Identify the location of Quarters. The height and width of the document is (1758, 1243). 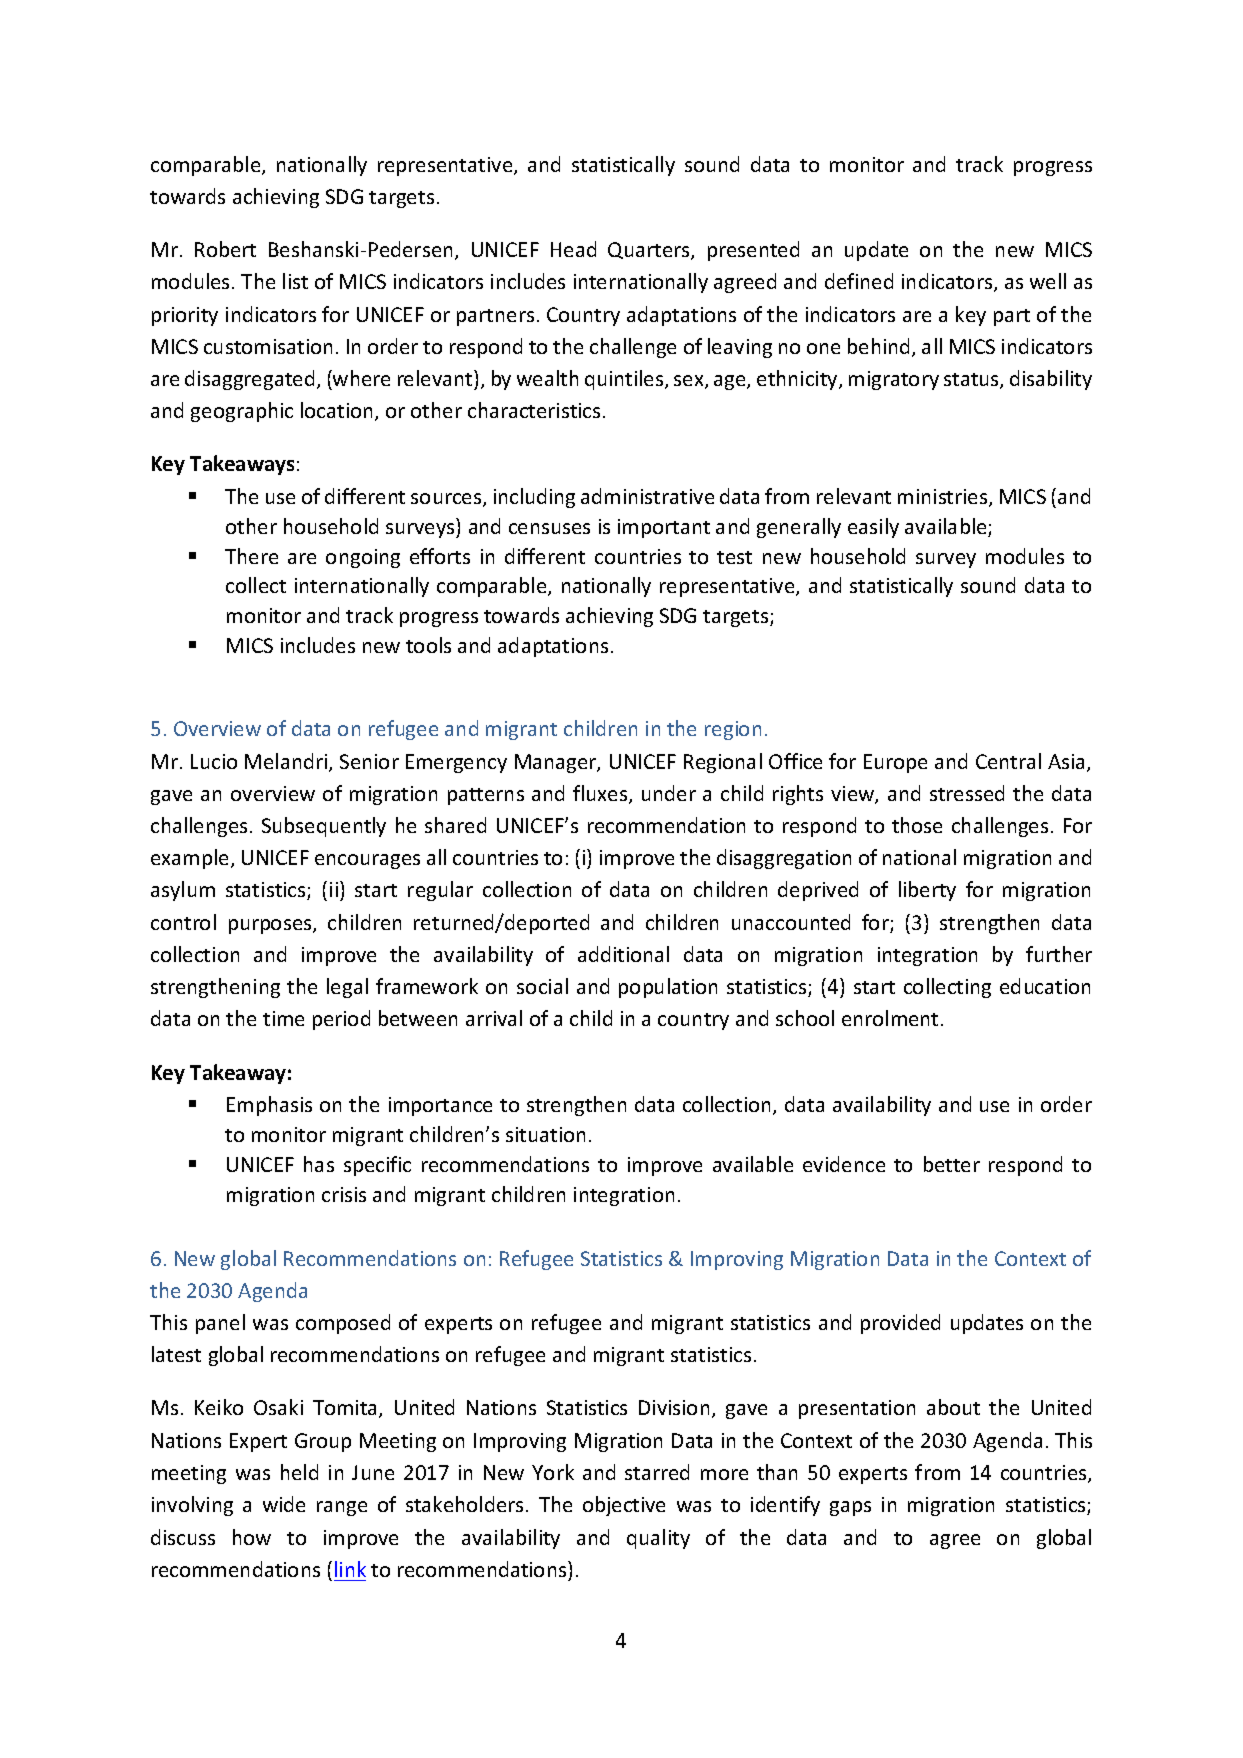
(650, 251).
